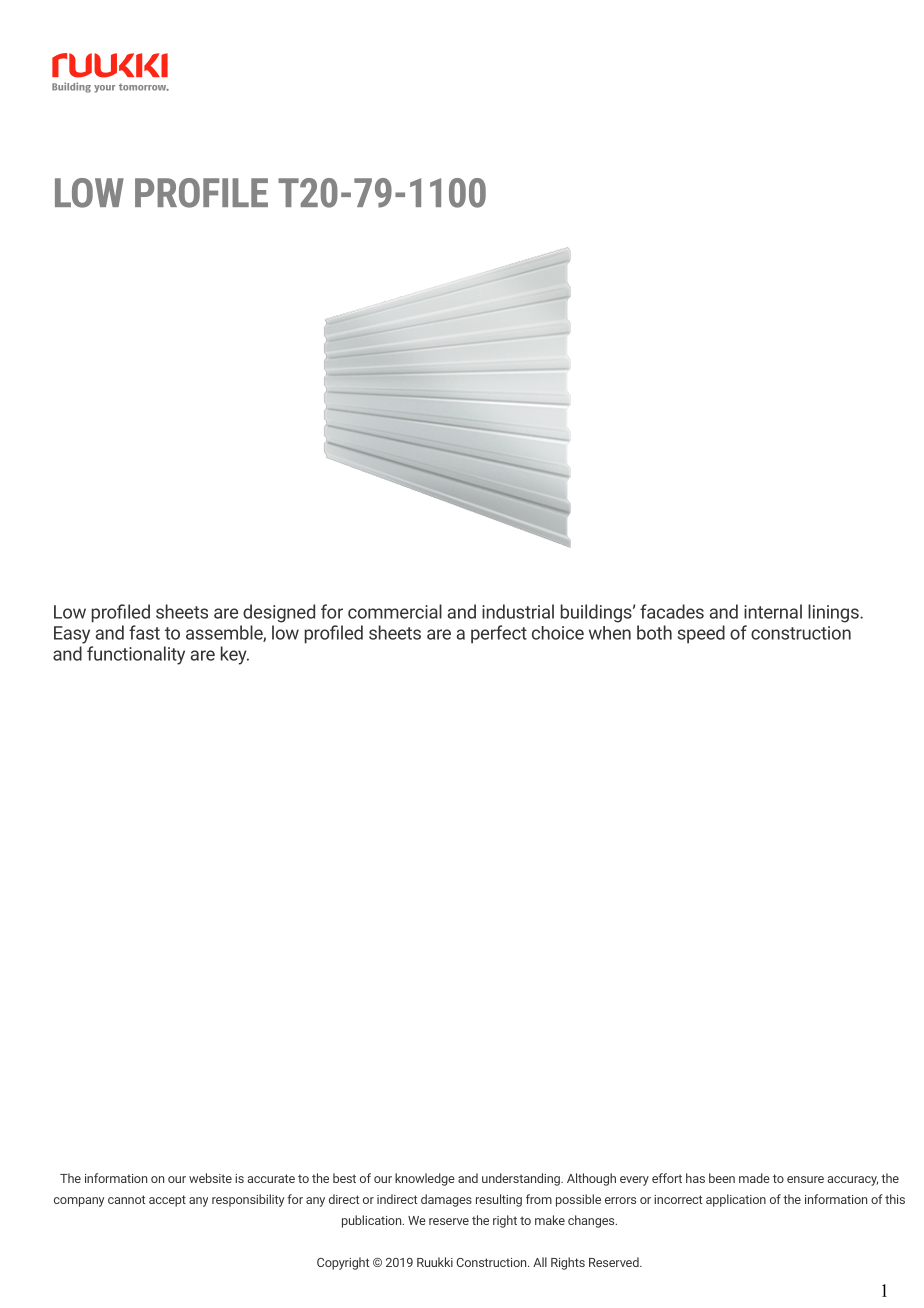 The image size is (924, 1308). I want to click on ensure, so click(805, 1179).
